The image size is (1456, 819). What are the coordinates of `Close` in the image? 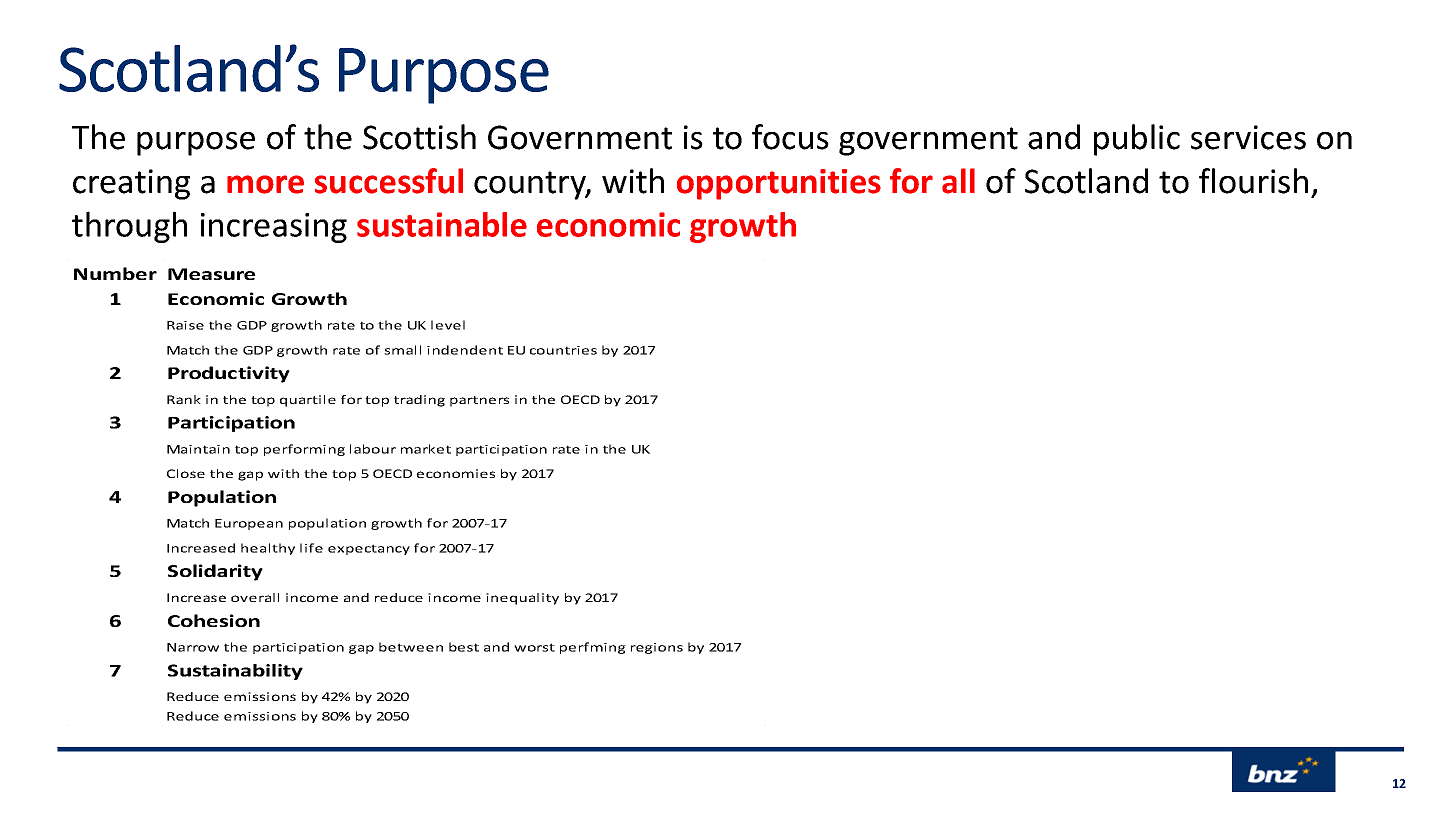 It's located at (186, 473).
